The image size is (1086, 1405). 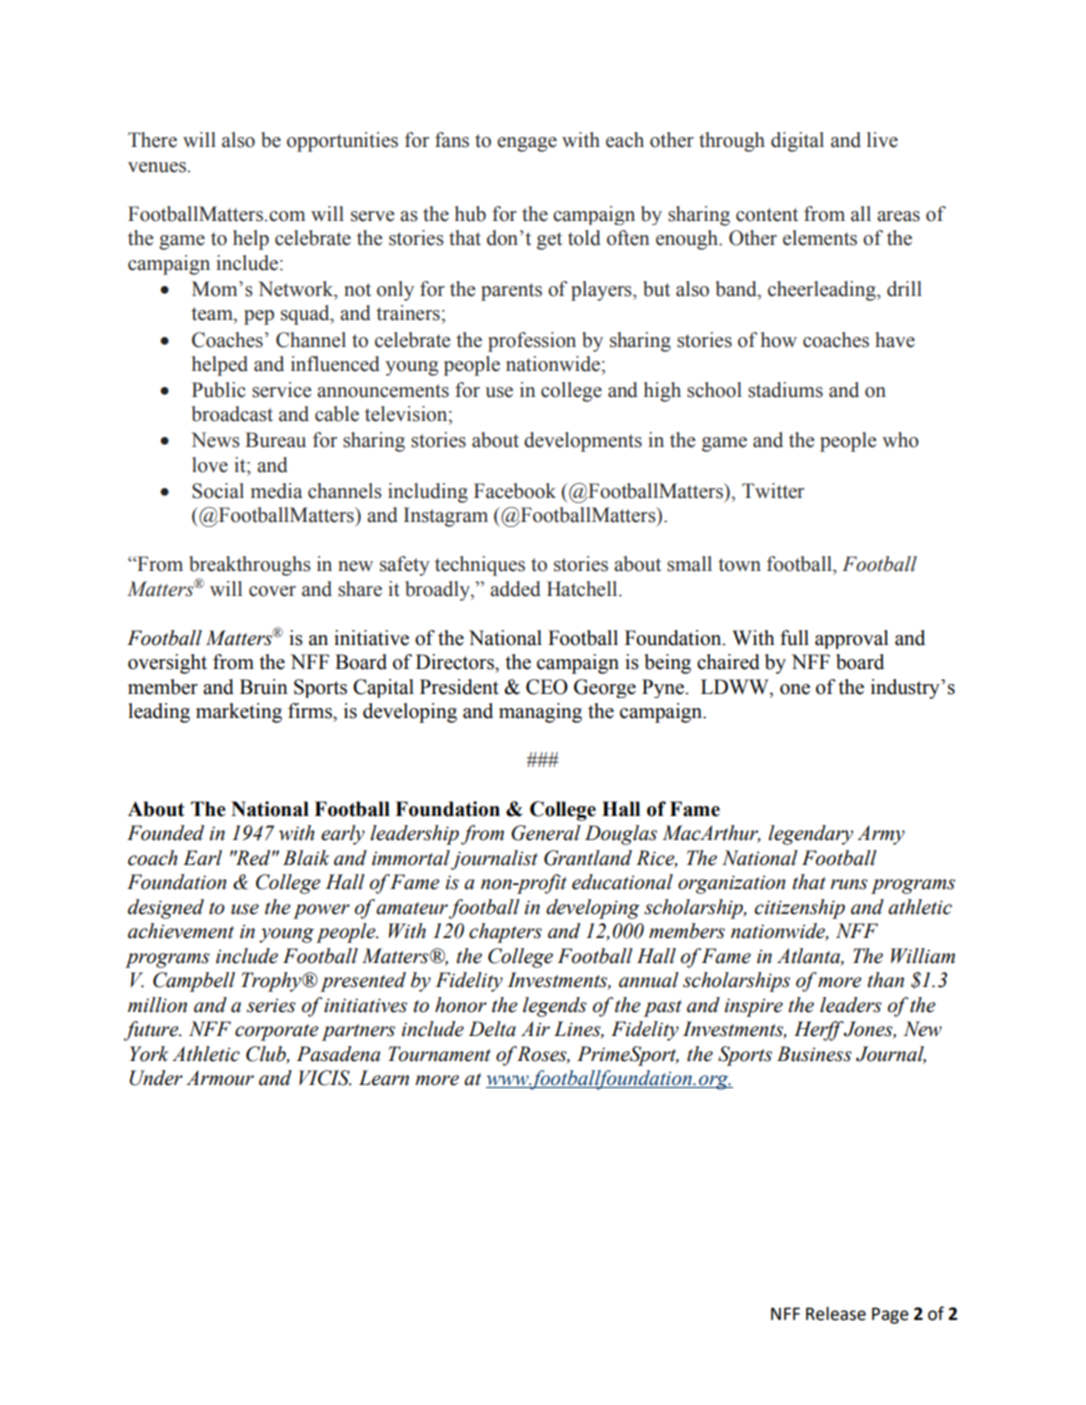 What do you see at coordinates (527, 144) in the image?
I see `engage` at bounding box center [527, 144].
